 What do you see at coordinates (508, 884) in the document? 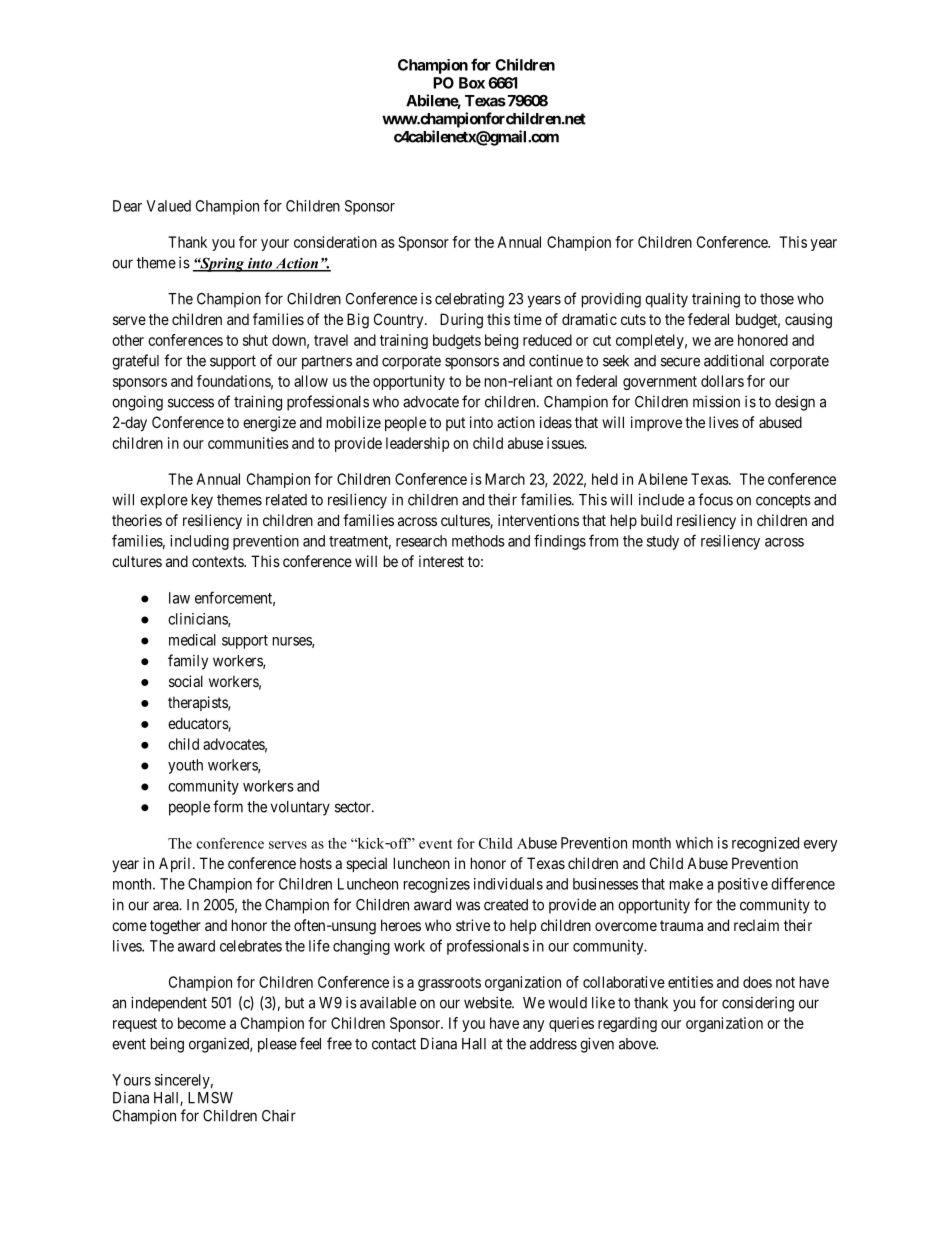
I see `individuals` at bounding box center [508, 884].
